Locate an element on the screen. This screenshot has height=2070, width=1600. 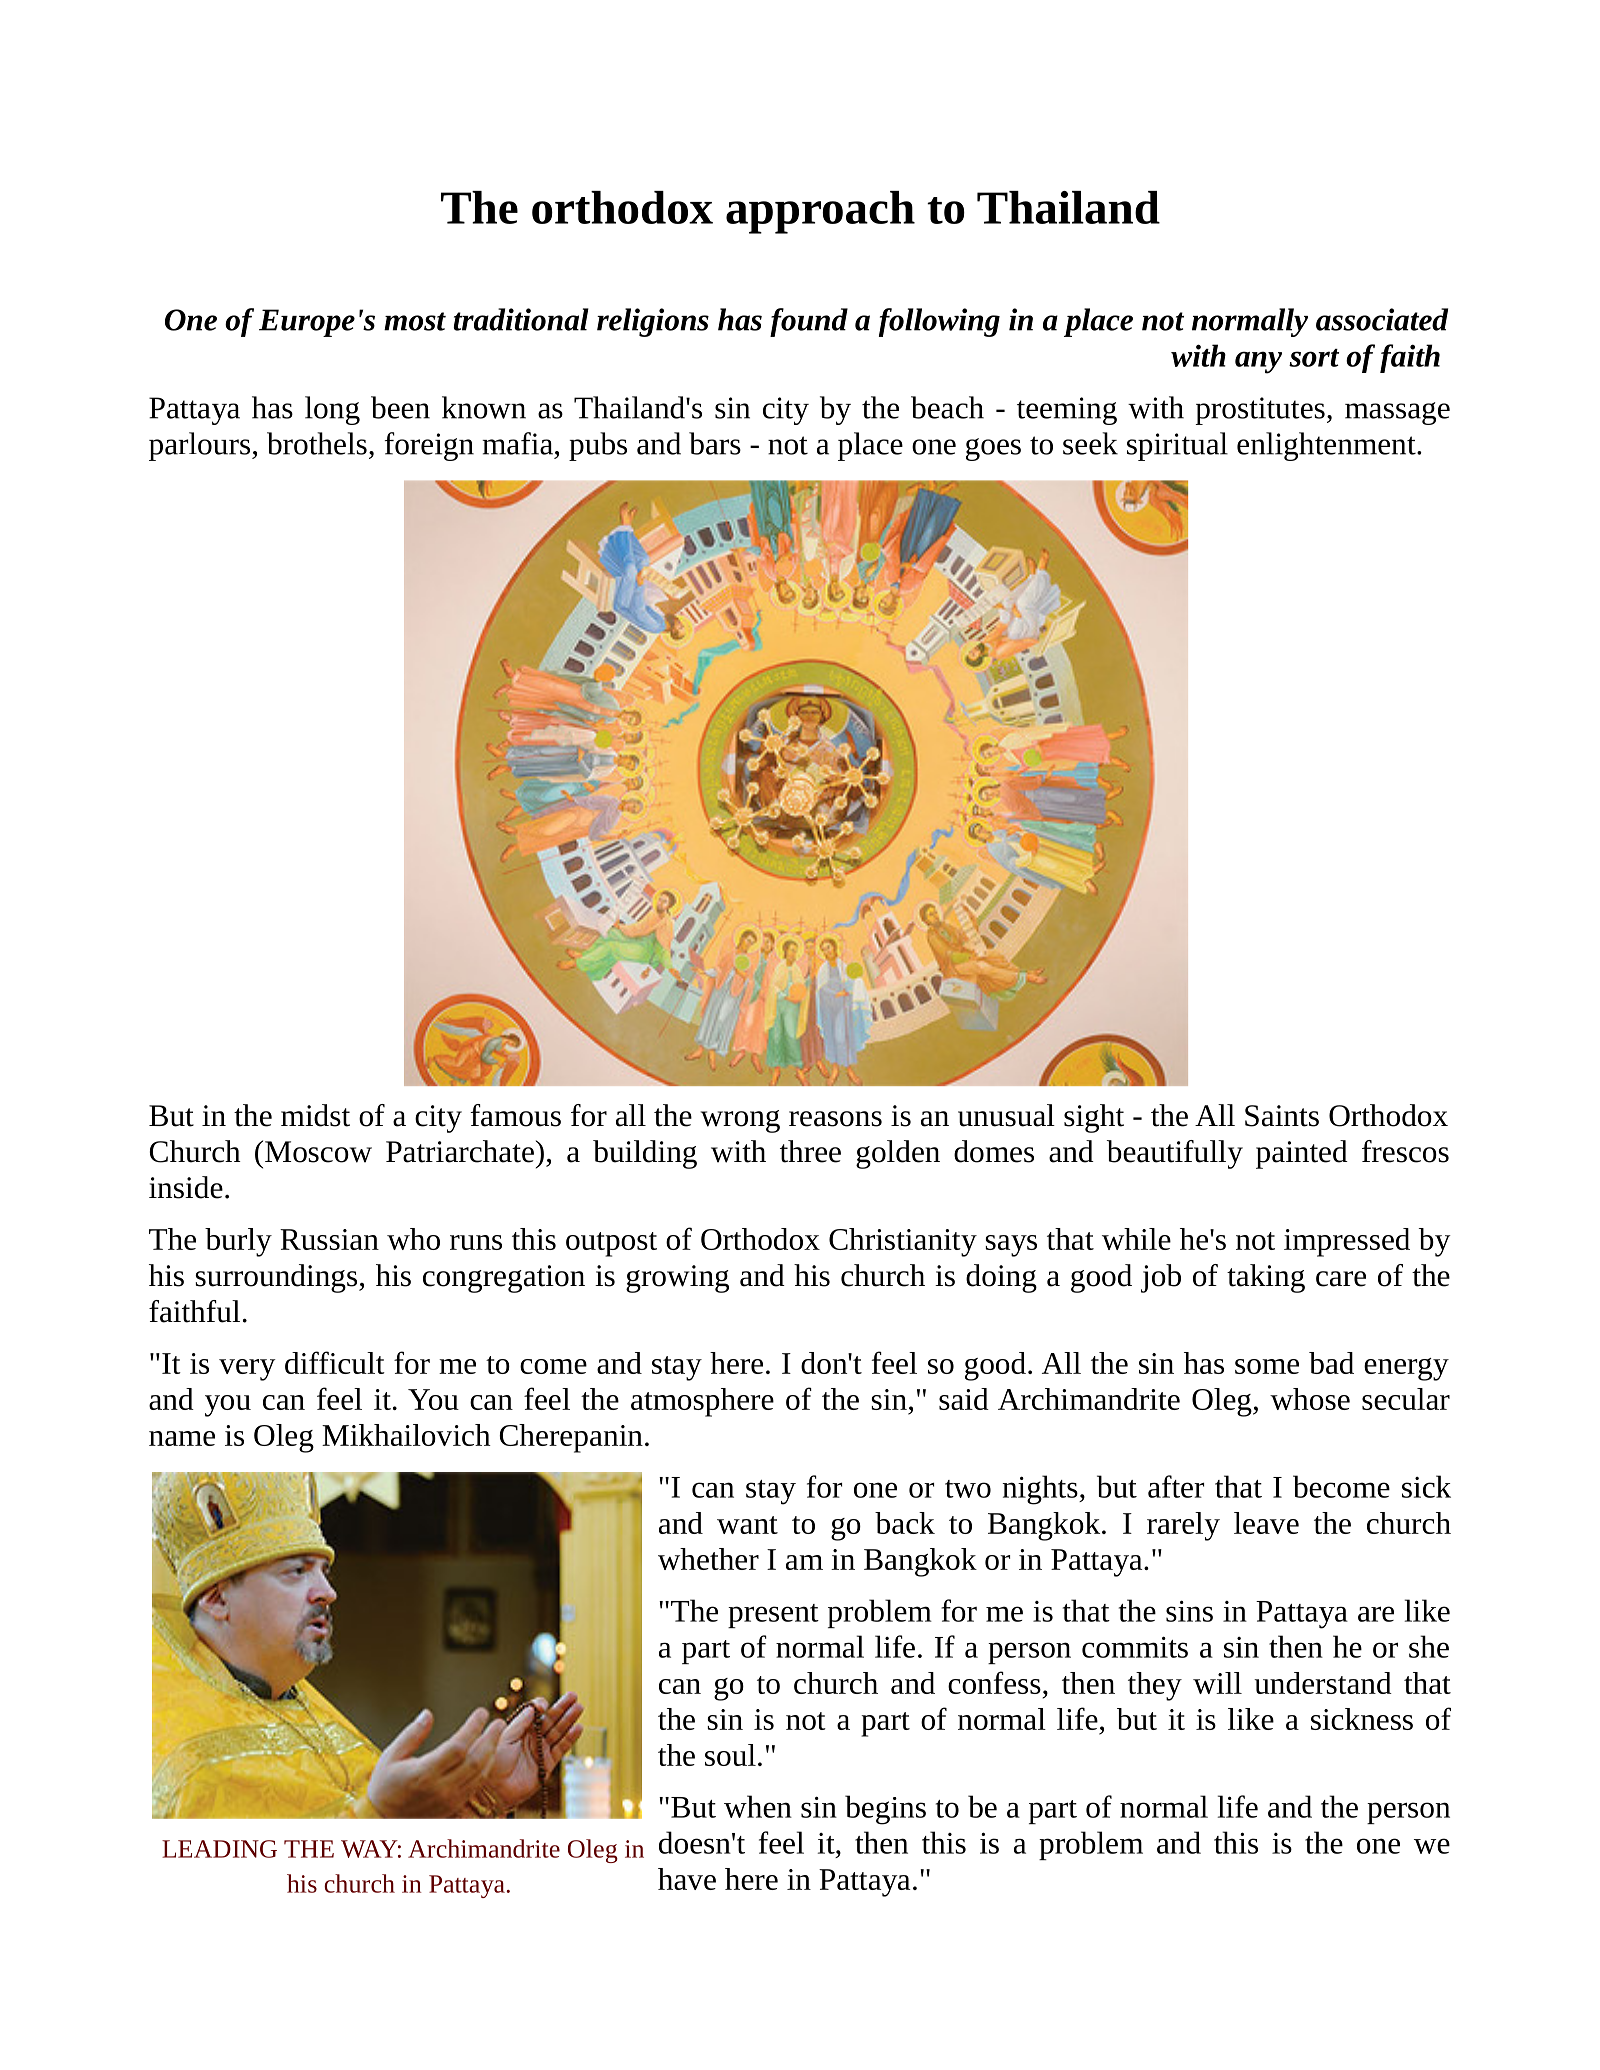
associated is located at coordinates (1382, 319).
